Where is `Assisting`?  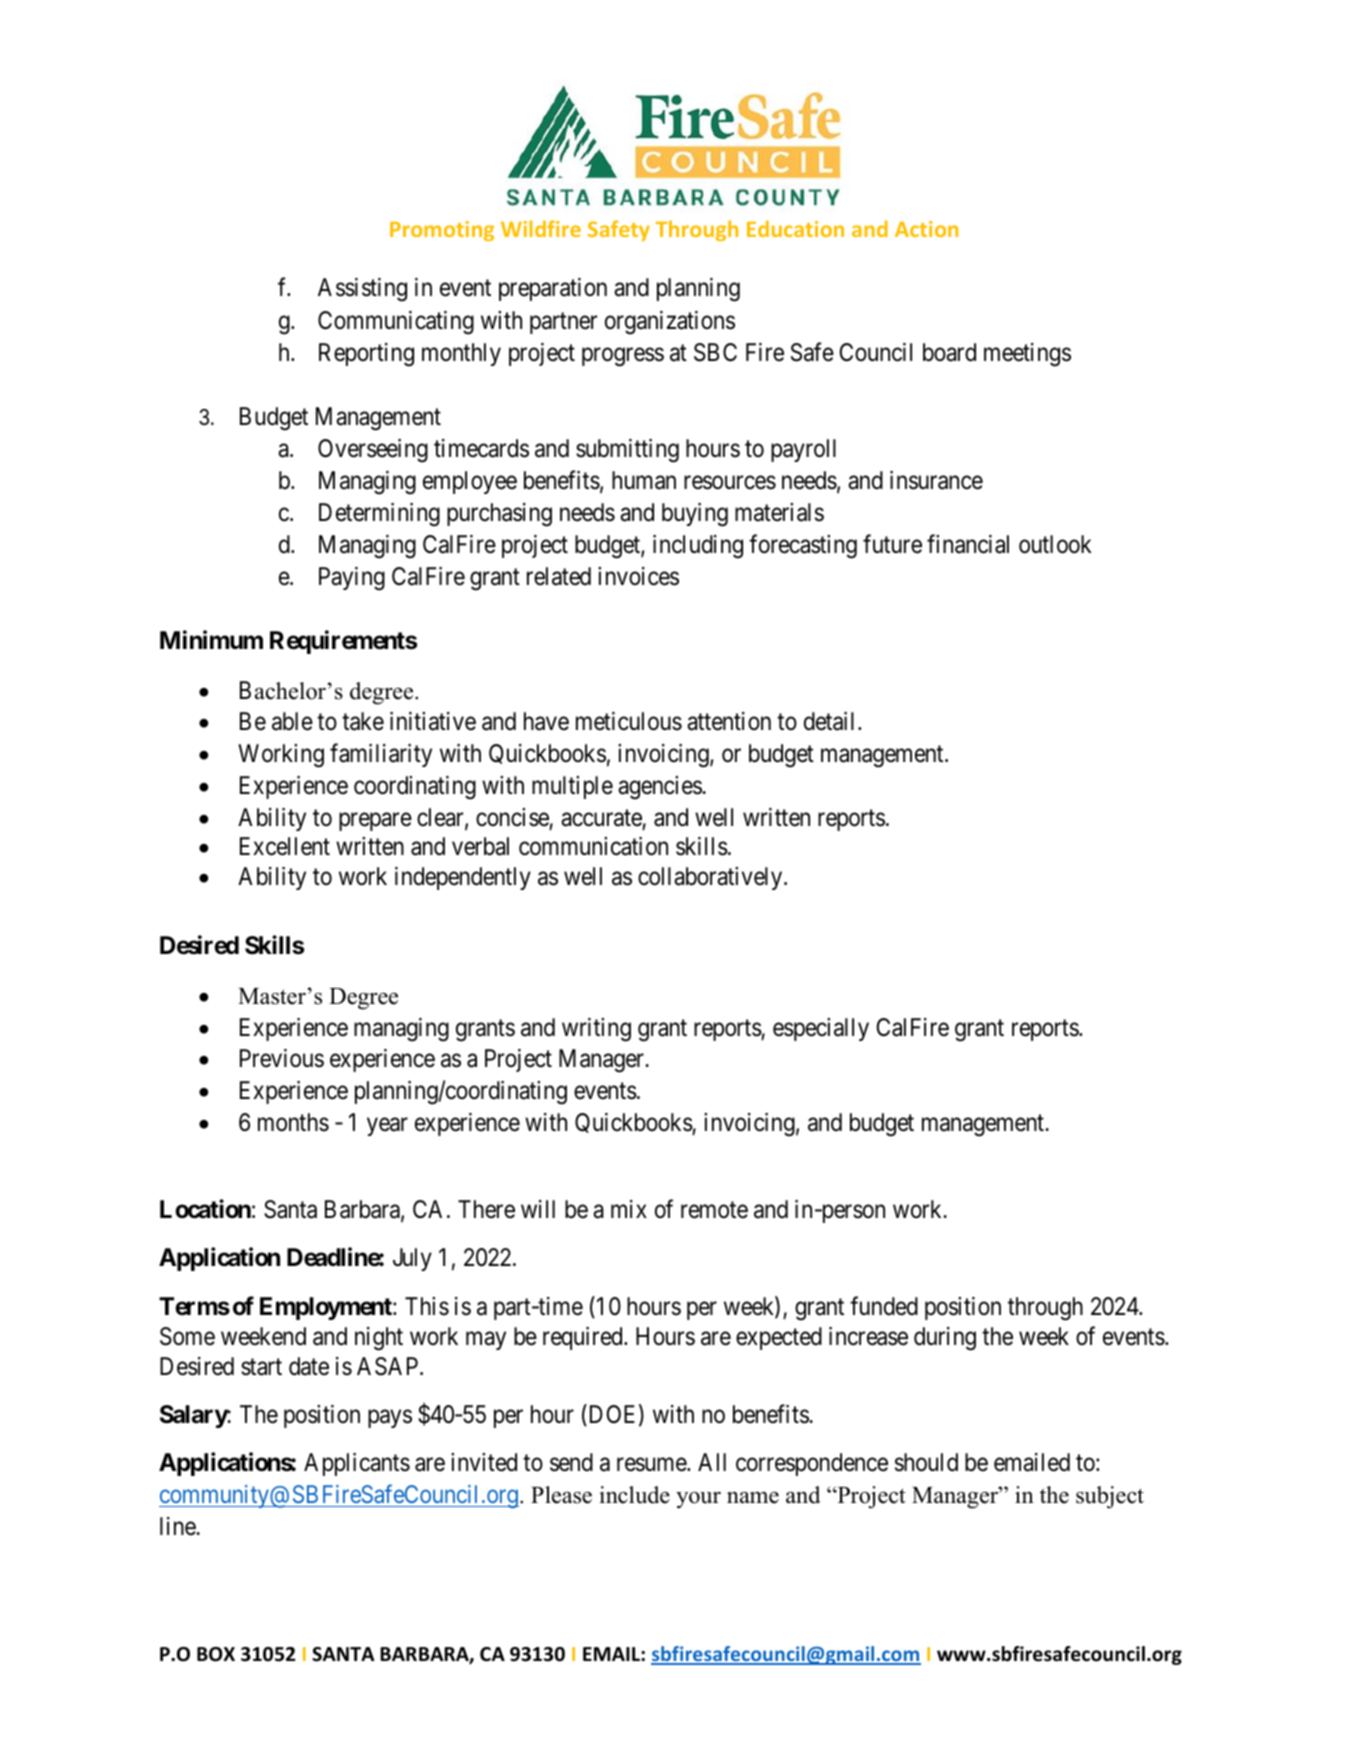
Assisting is located at coordinates (362, 290).
